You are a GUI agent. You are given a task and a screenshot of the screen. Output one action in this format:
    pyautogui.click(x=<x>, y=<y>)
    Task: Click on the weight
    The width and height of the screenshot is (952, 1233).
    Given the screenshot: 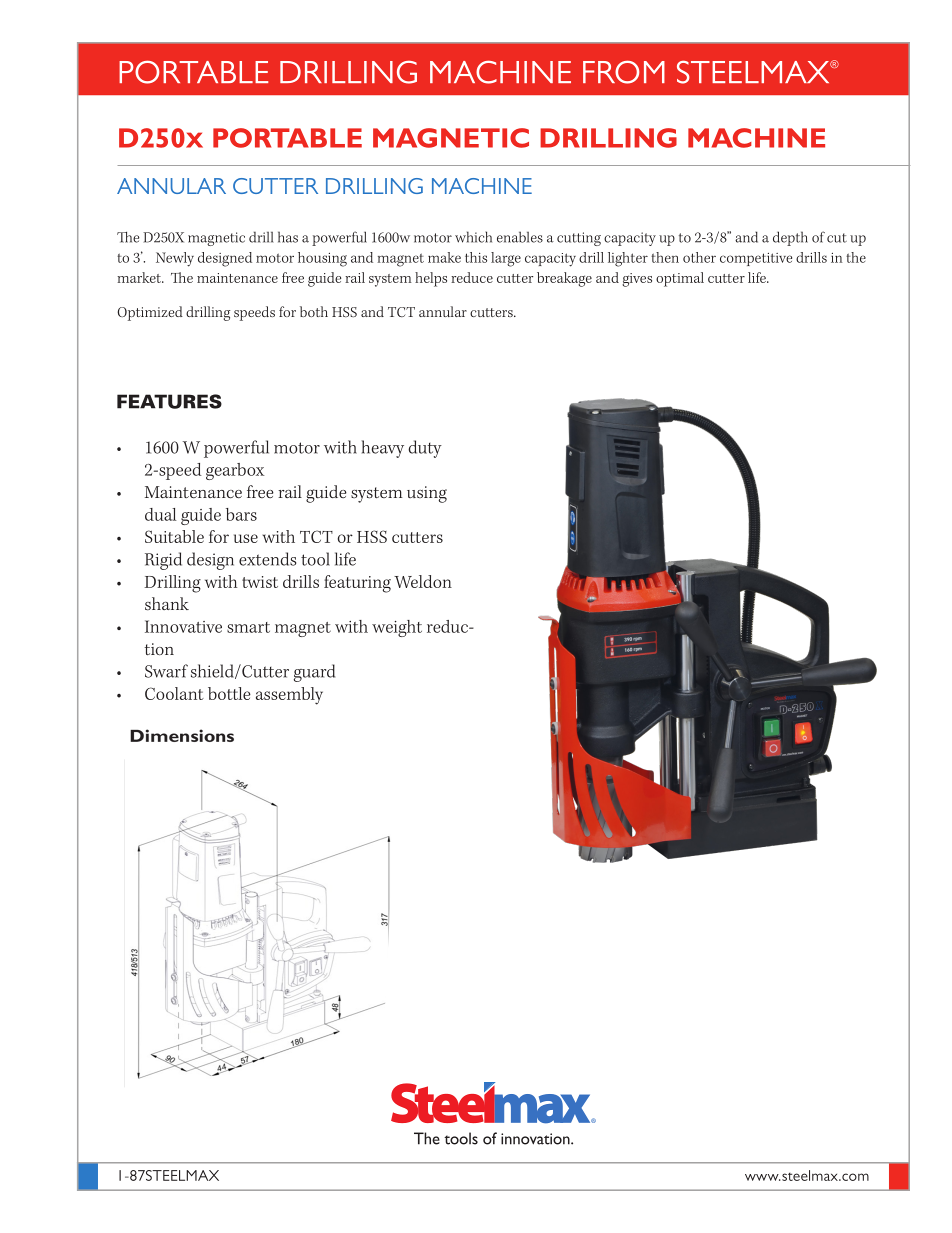 What is the action you would take?
    pyautogui.click(x=397, y=628)
